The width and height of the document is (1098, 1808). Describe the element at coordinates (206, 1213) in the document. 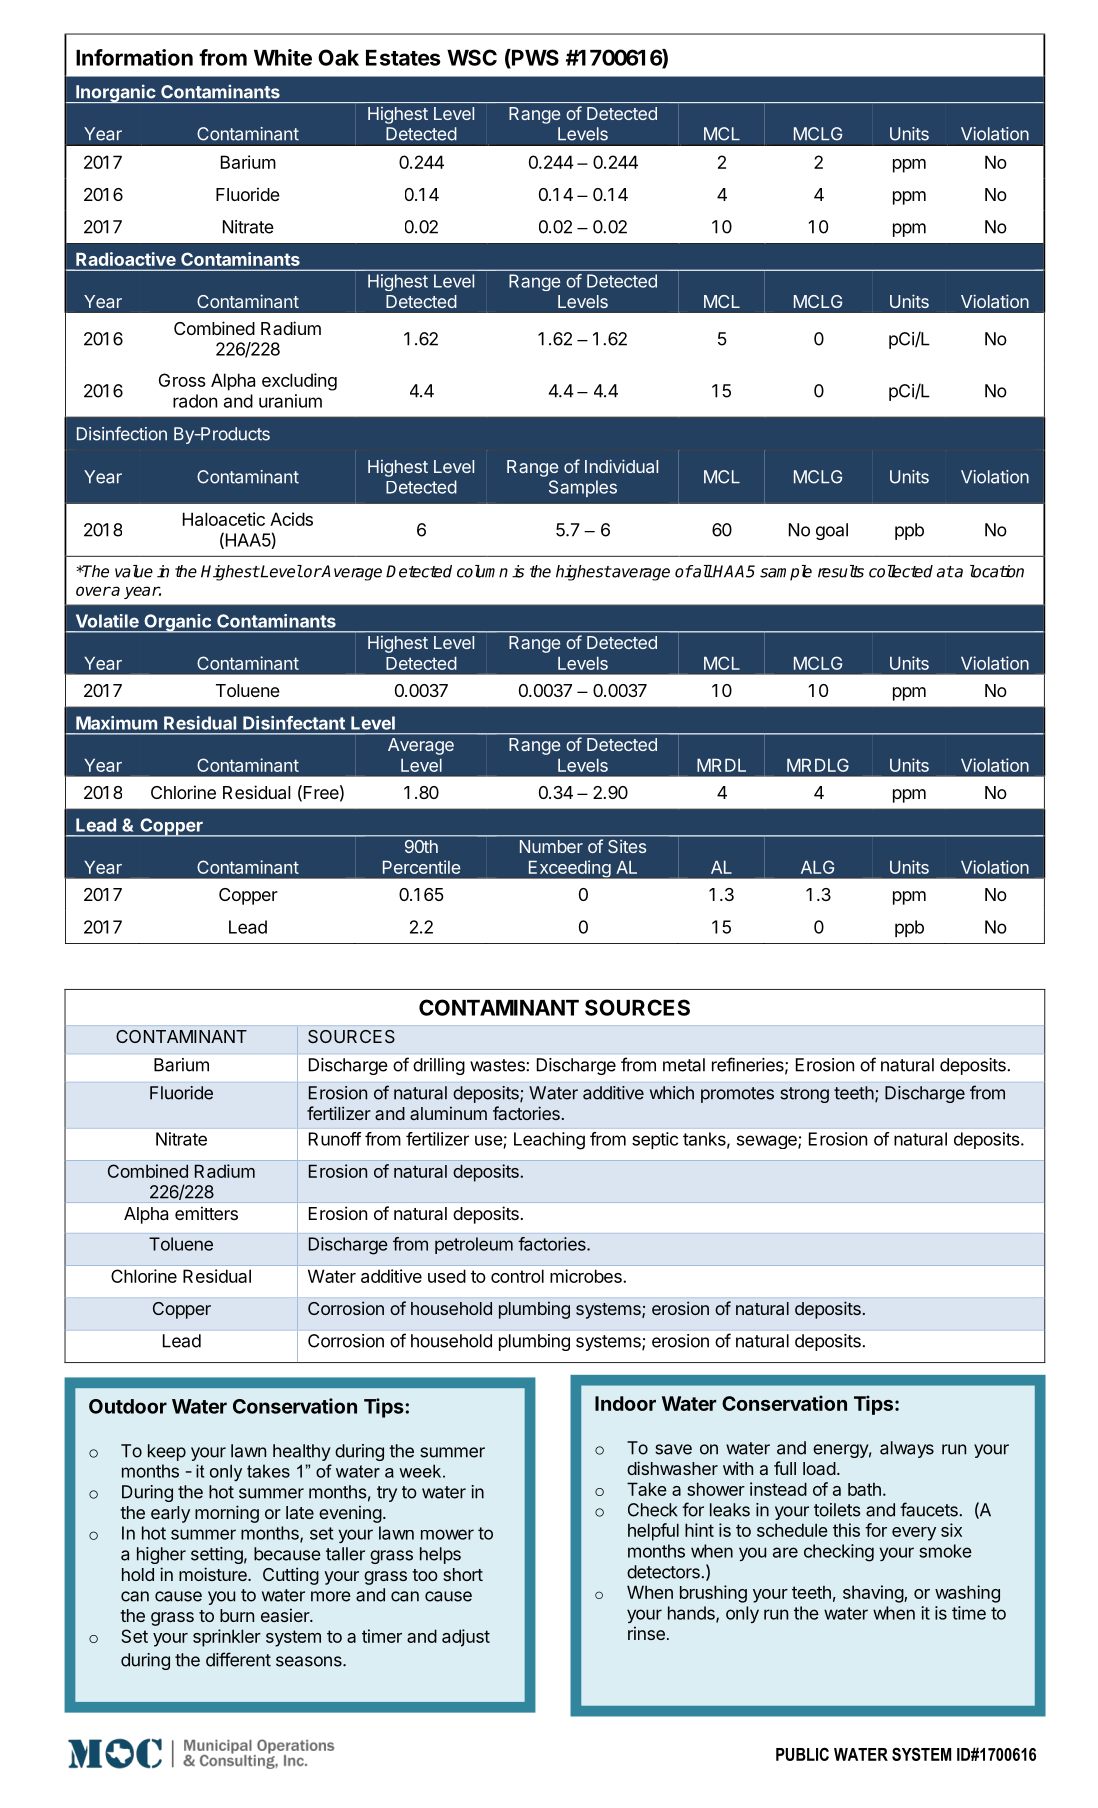

I see `emitters` at that location.
